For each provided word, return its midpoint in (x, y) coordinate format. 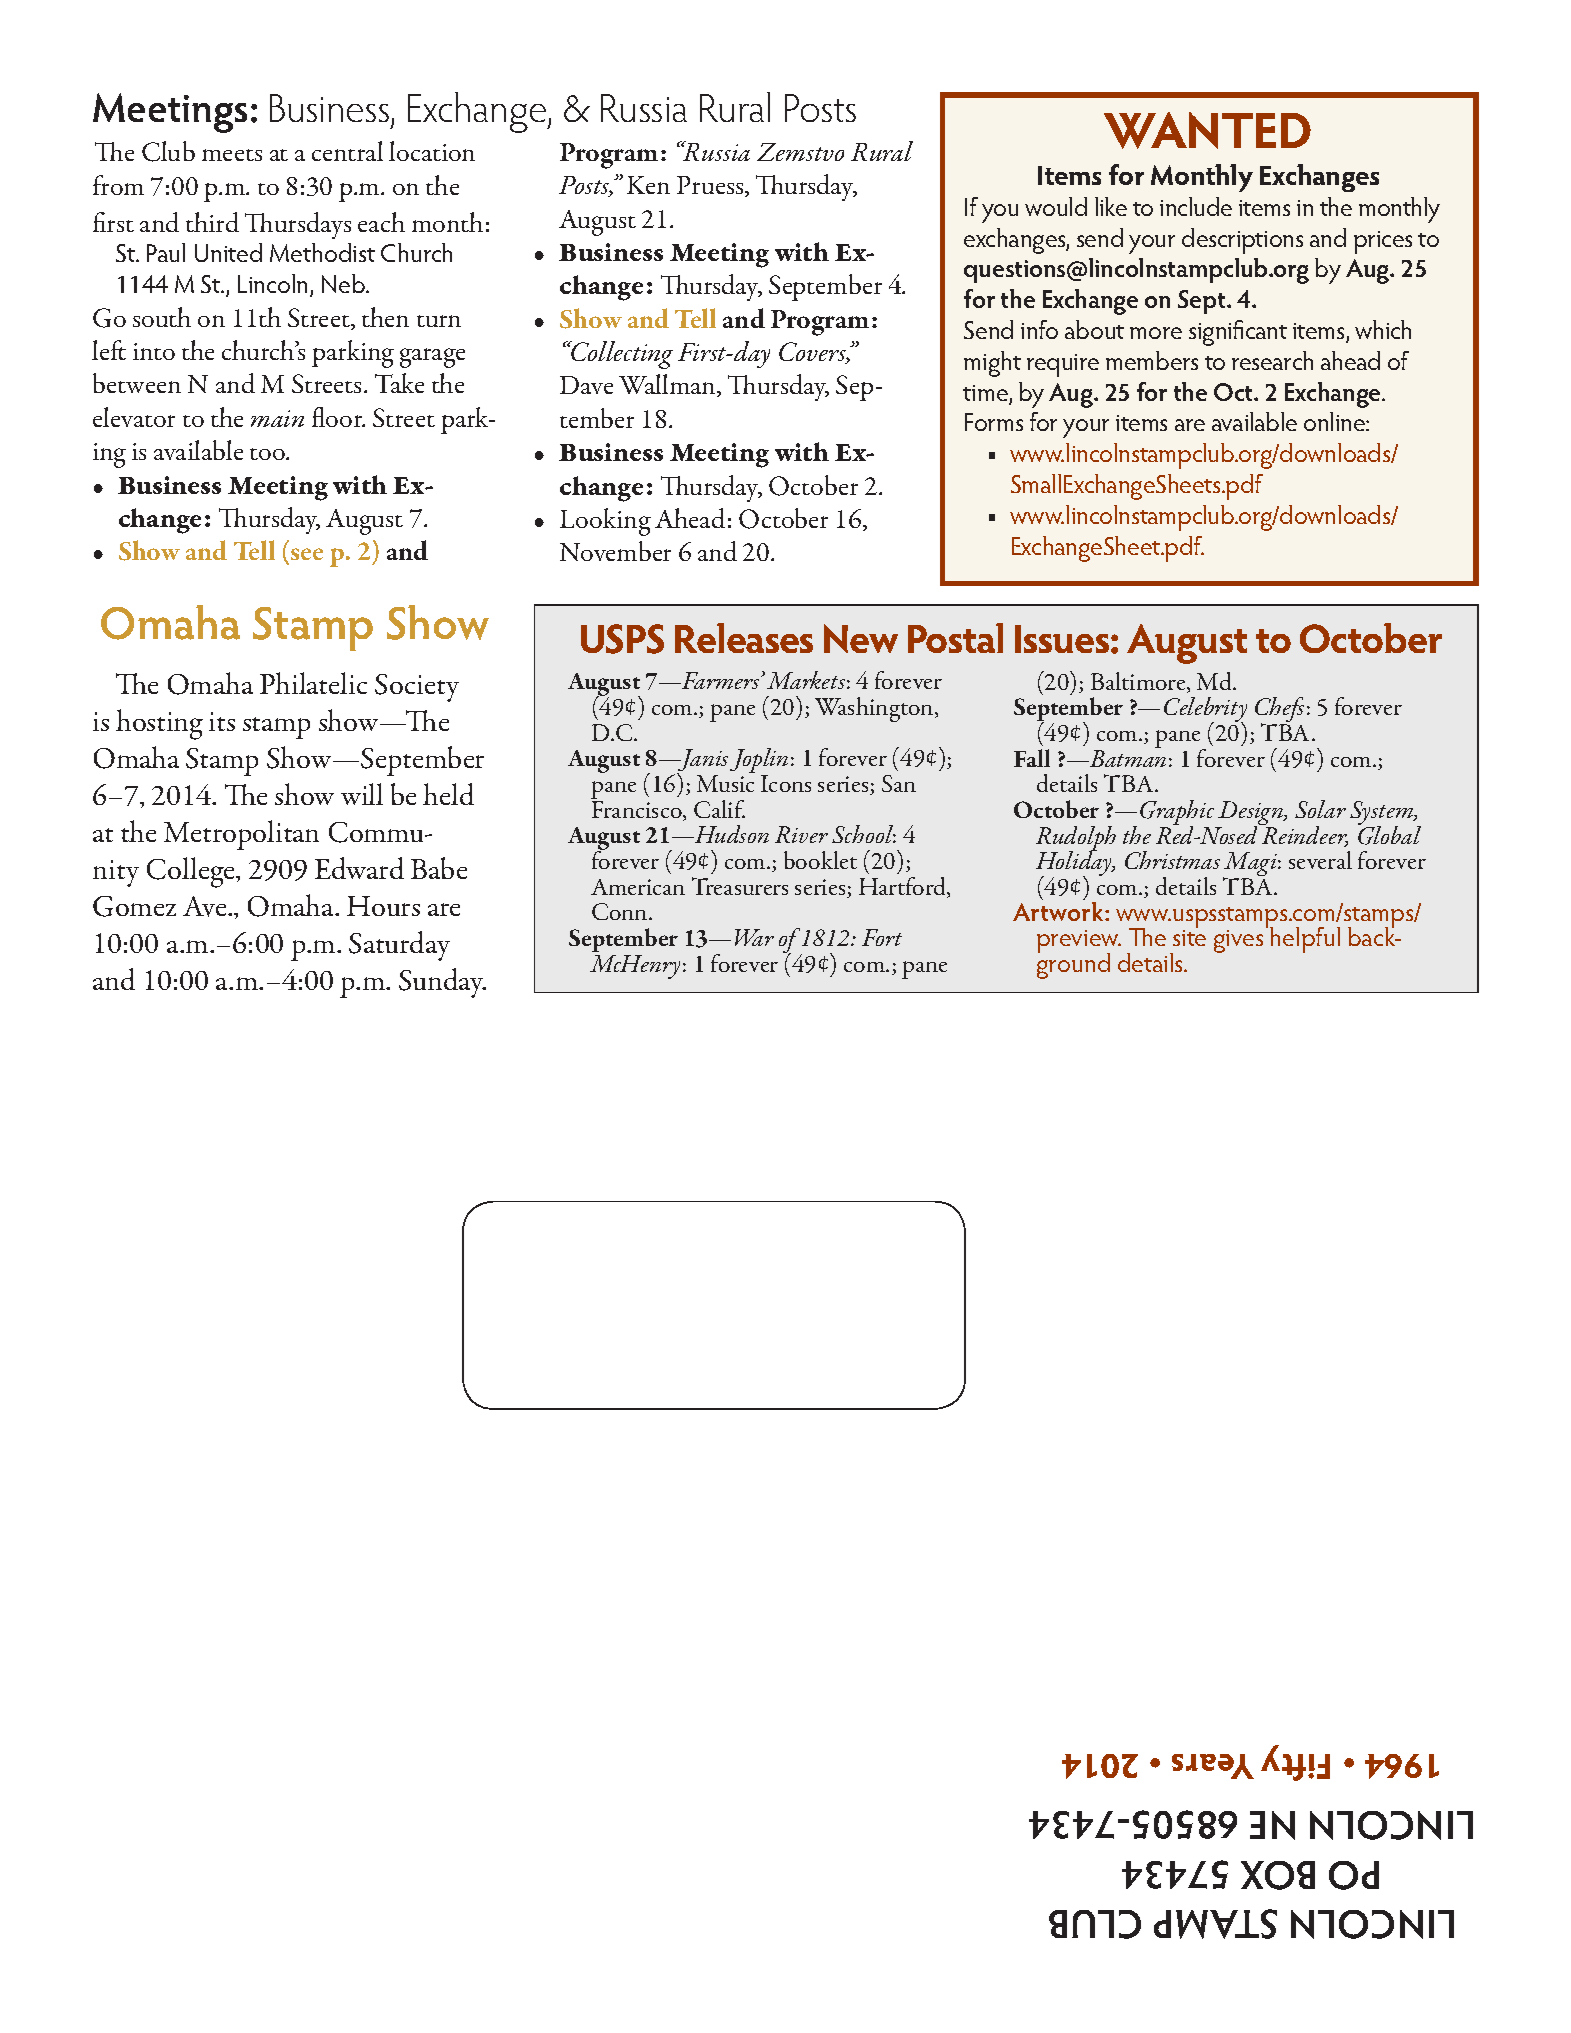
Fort (882, 937)
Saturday (399, 946)
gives (1238, 941)
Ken (648, 185)
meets (232, 155)
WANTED (1207, 130)
